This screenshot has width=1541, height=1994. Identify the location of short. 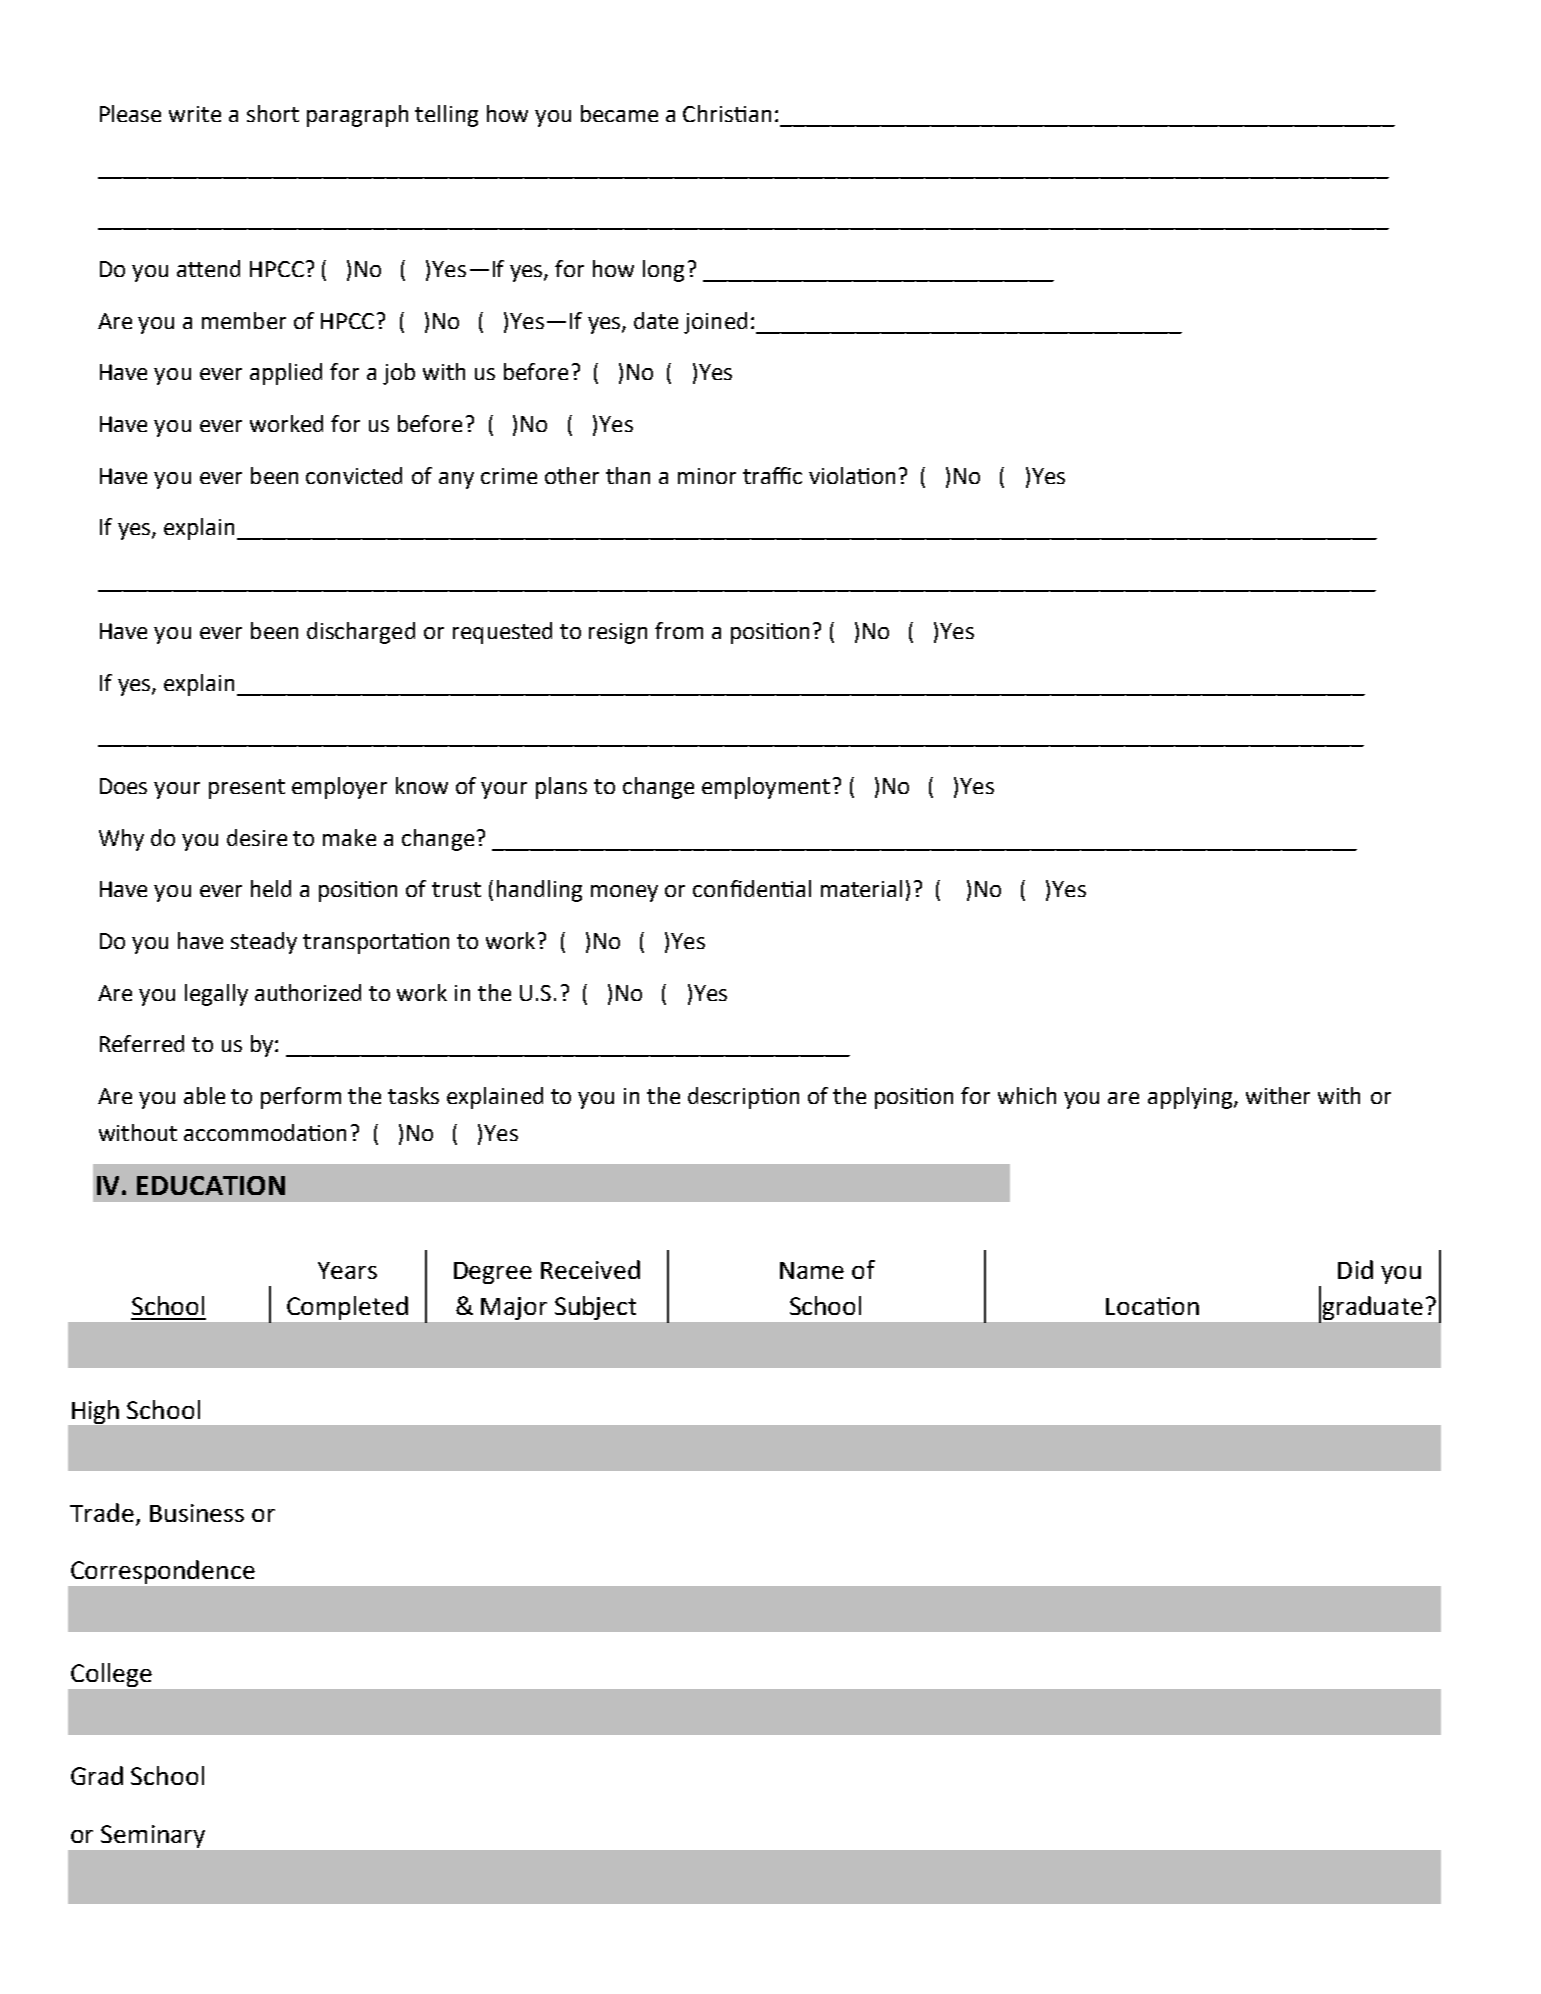
(273, 113).
